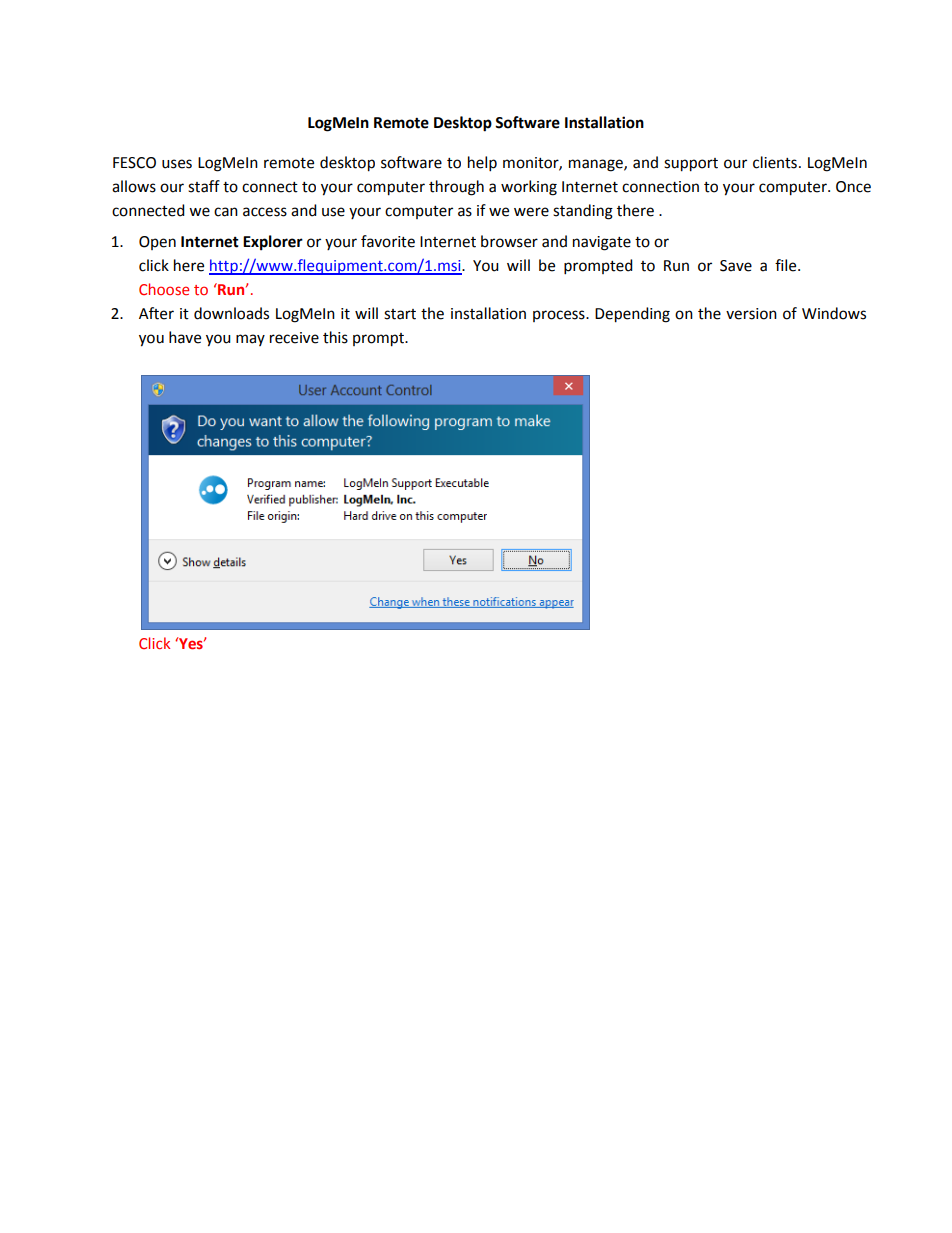  Describe the element at coordinates (185, 337) in the screenshot. I see `have` at that location.
